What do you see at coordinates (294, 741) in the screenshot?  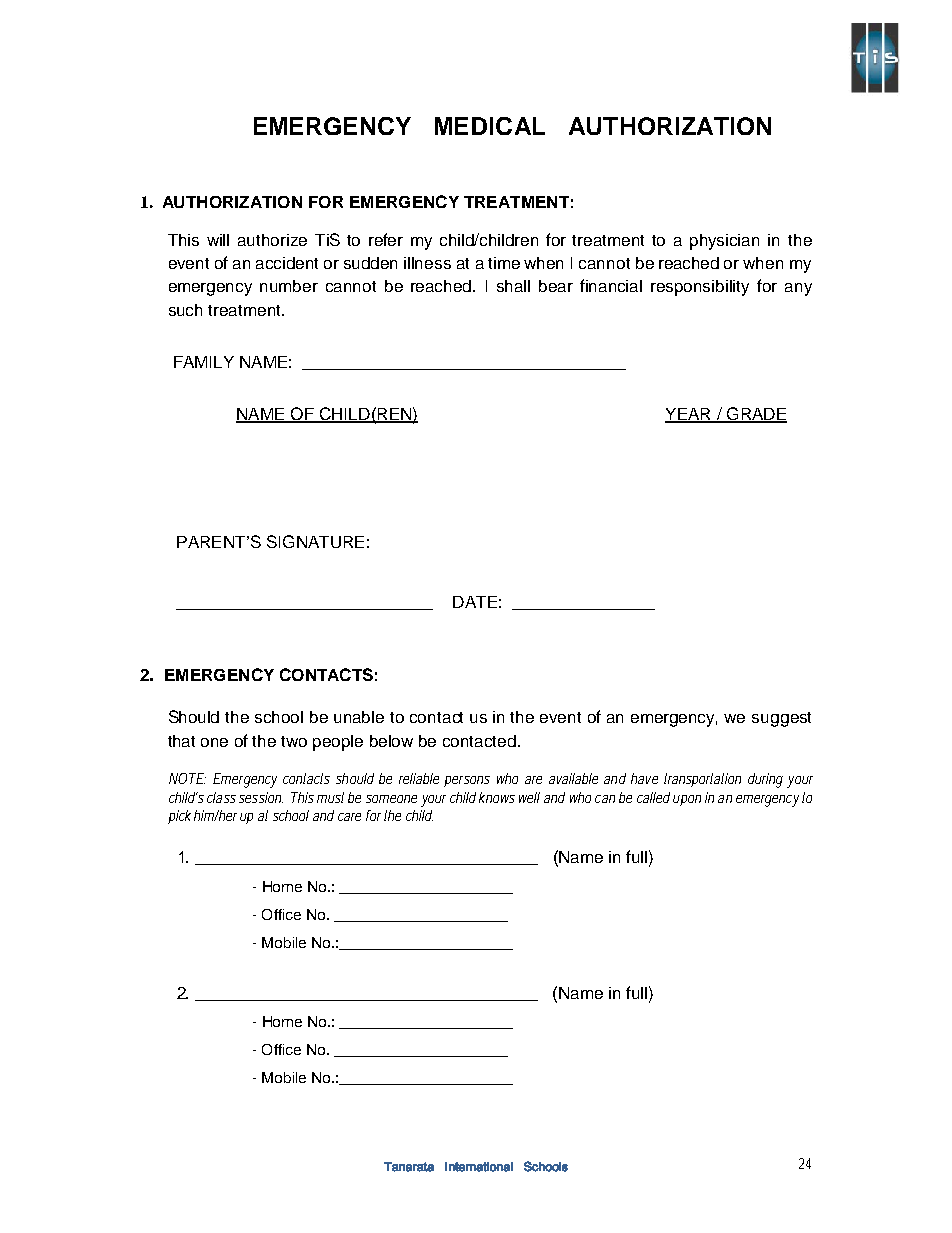 I see `two` at bounding box center [294, 741].
